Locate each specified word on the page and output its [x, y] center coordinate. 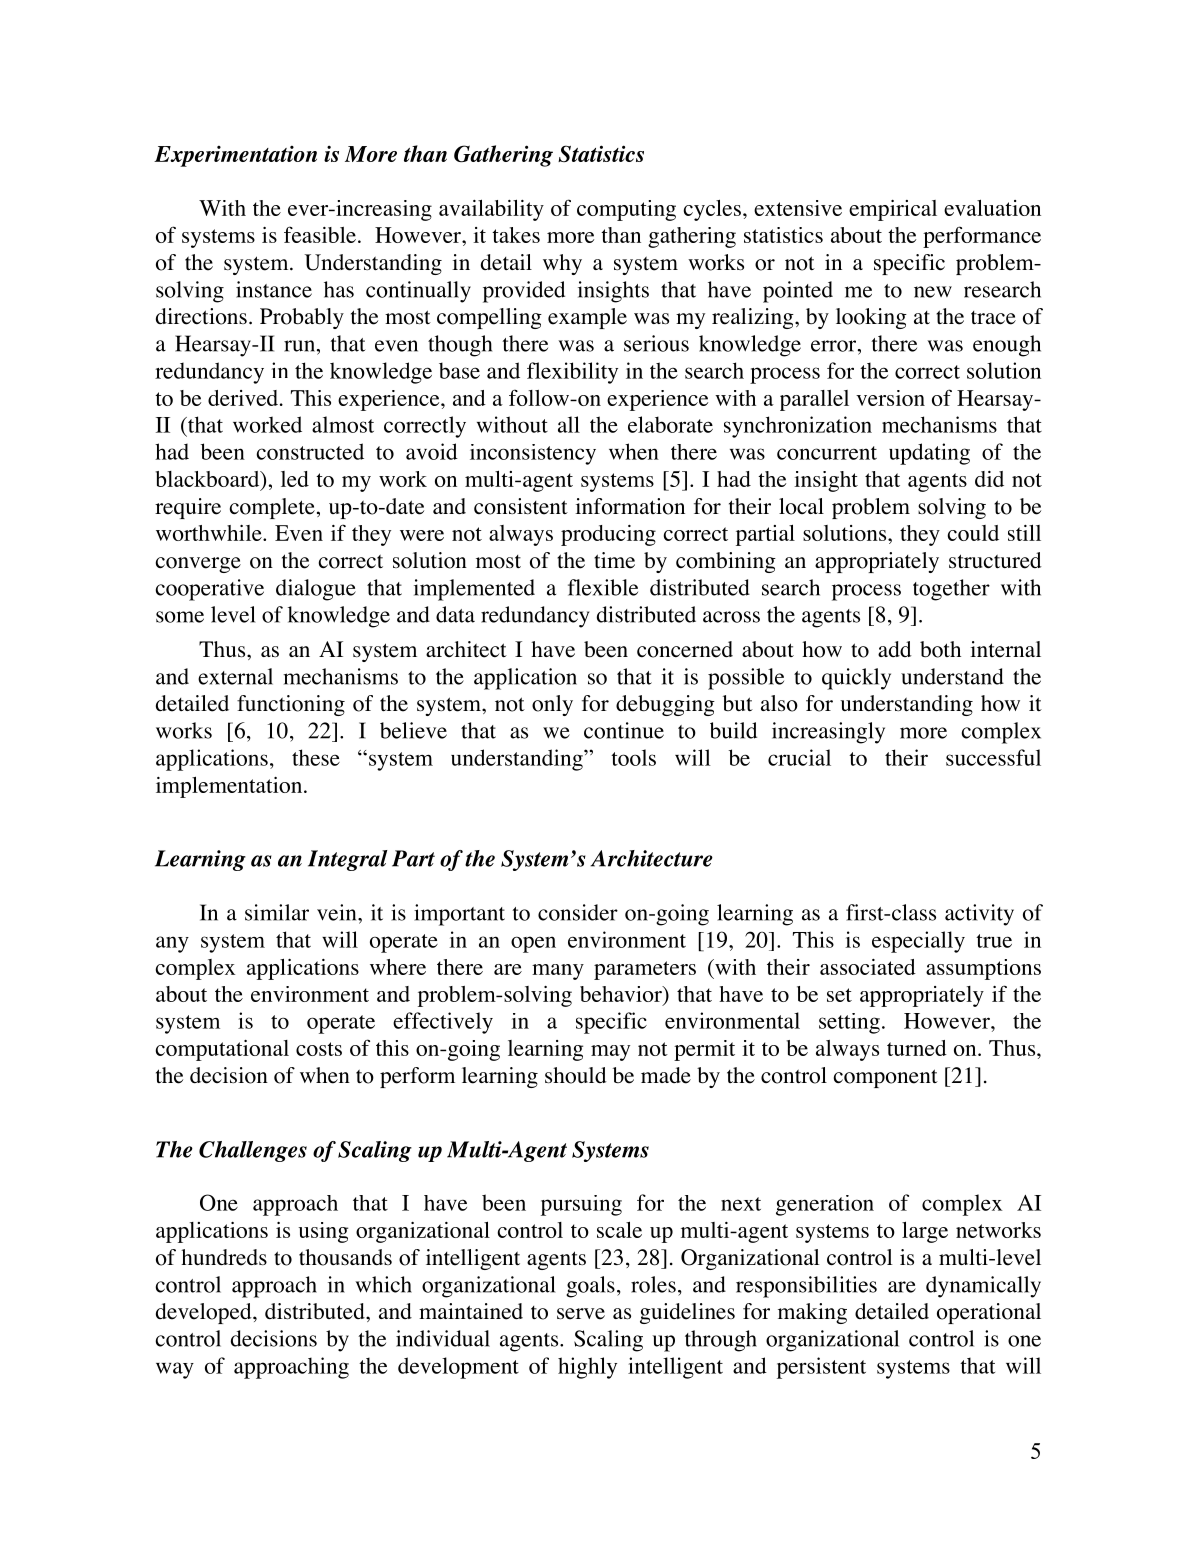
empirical [893, 210]
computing [626, 210]
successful [993, 757]
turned [917, 1048]
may [610, 1053]
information [630, 506]
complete [272, 508]
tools [633, 757]
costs [319, 1049]
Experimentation [235, 156]
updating [929, 454]
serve [581, 1314]
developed [205, 1313]
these [316, 757]
